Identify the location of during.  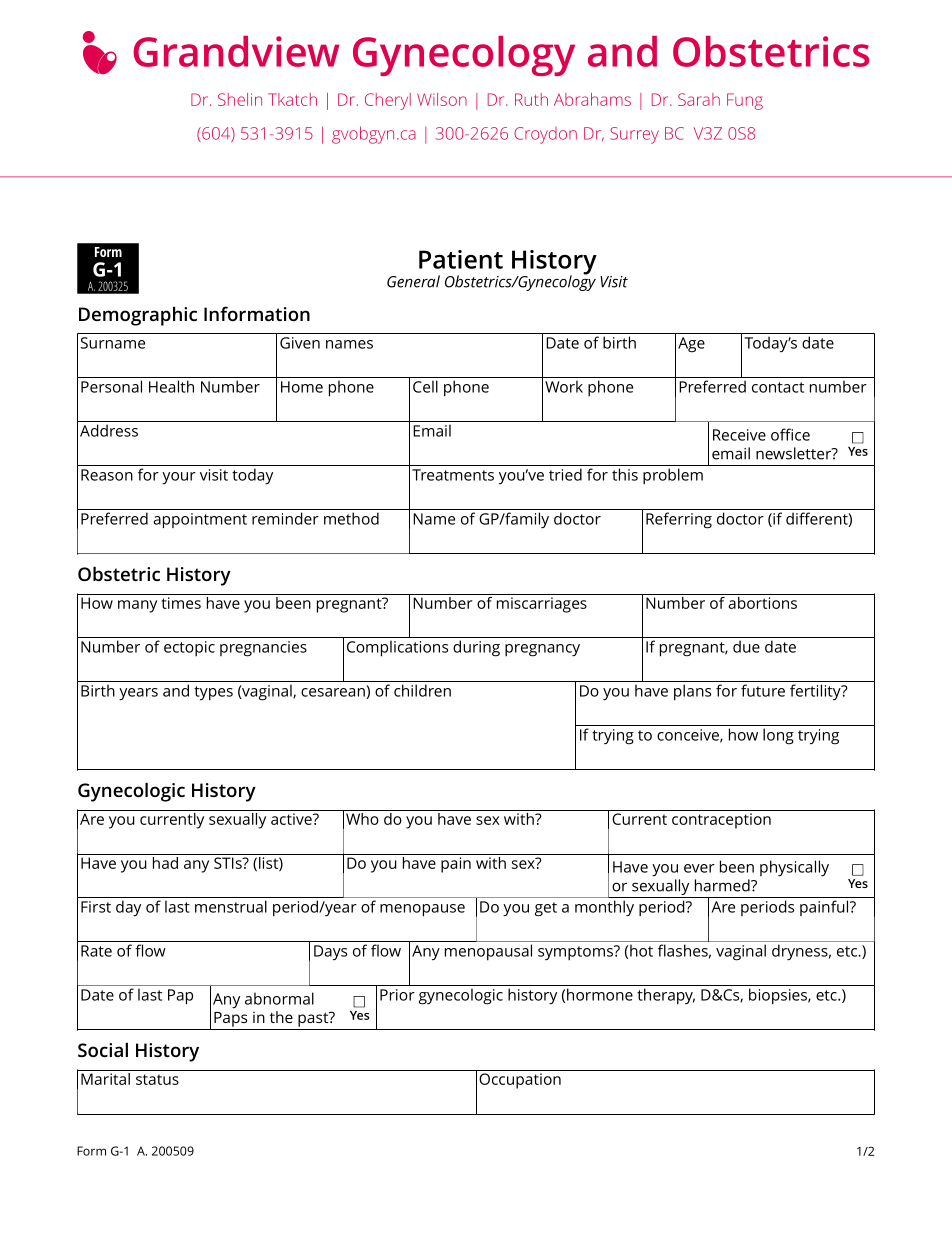
(476, 648).
